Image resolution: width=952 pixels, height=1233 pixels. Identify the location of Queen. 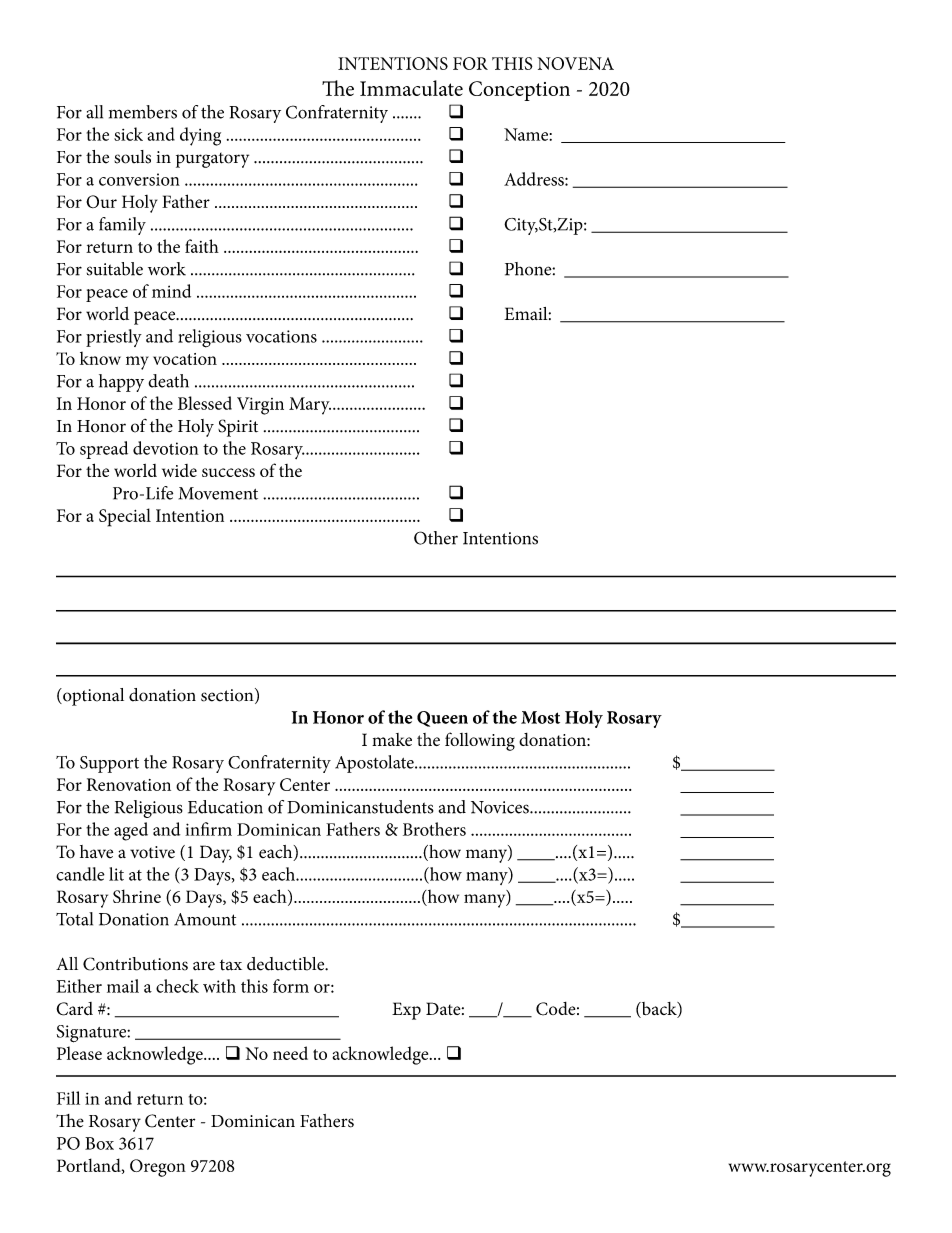
(442, 719).
